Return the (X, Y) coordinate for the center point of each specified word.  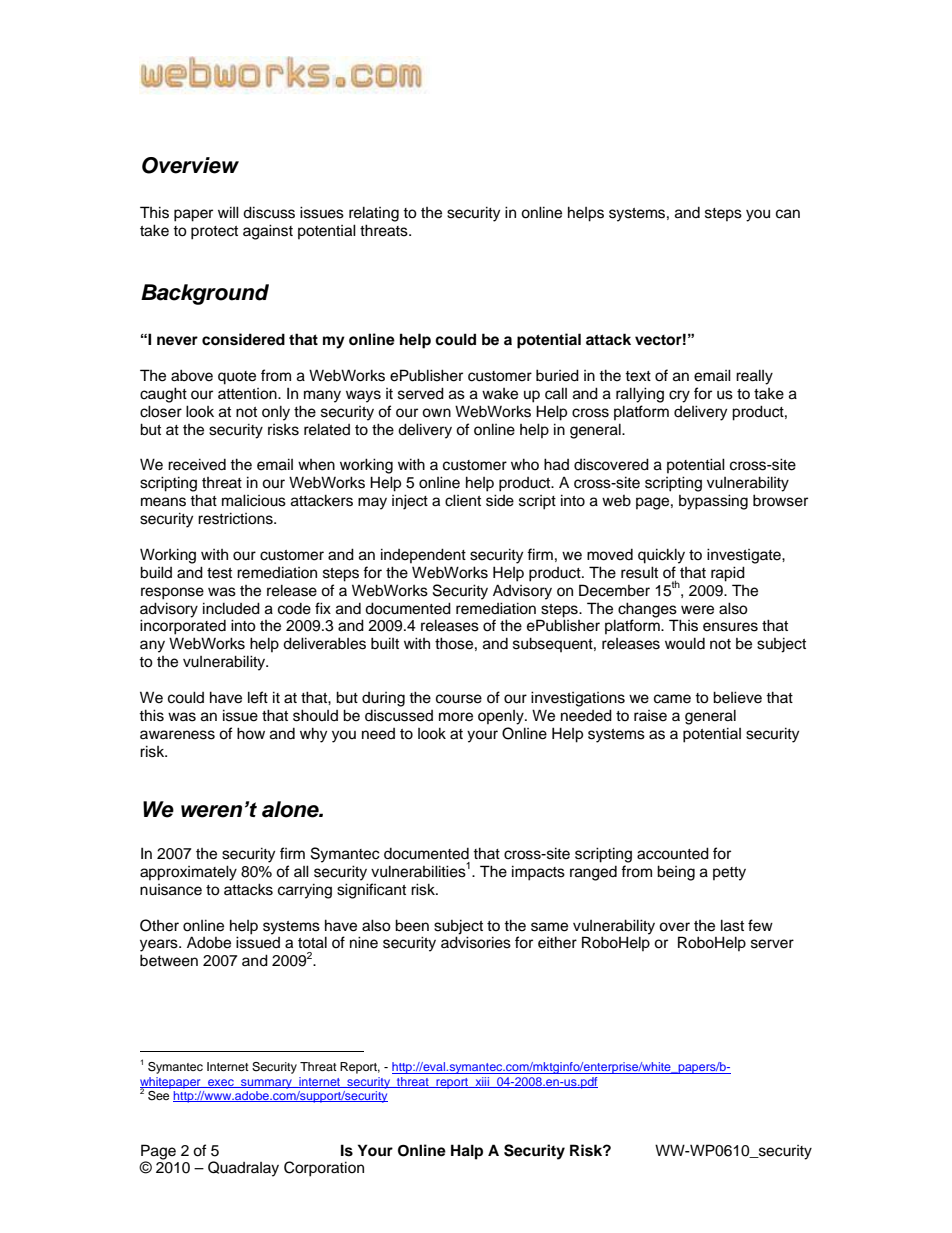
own (436, 413)
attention (248, 394)
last (732, 925)
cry (679, 396)
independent (423, 555)
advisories (476, 942)
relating (374, 214)
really (754, 377)
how (251, 733)
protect (214, 233)
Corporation (324, 1169)
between (169, 960)
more (456, 717)
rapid (728, 574)
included (231, 608)
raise (650, 716)
